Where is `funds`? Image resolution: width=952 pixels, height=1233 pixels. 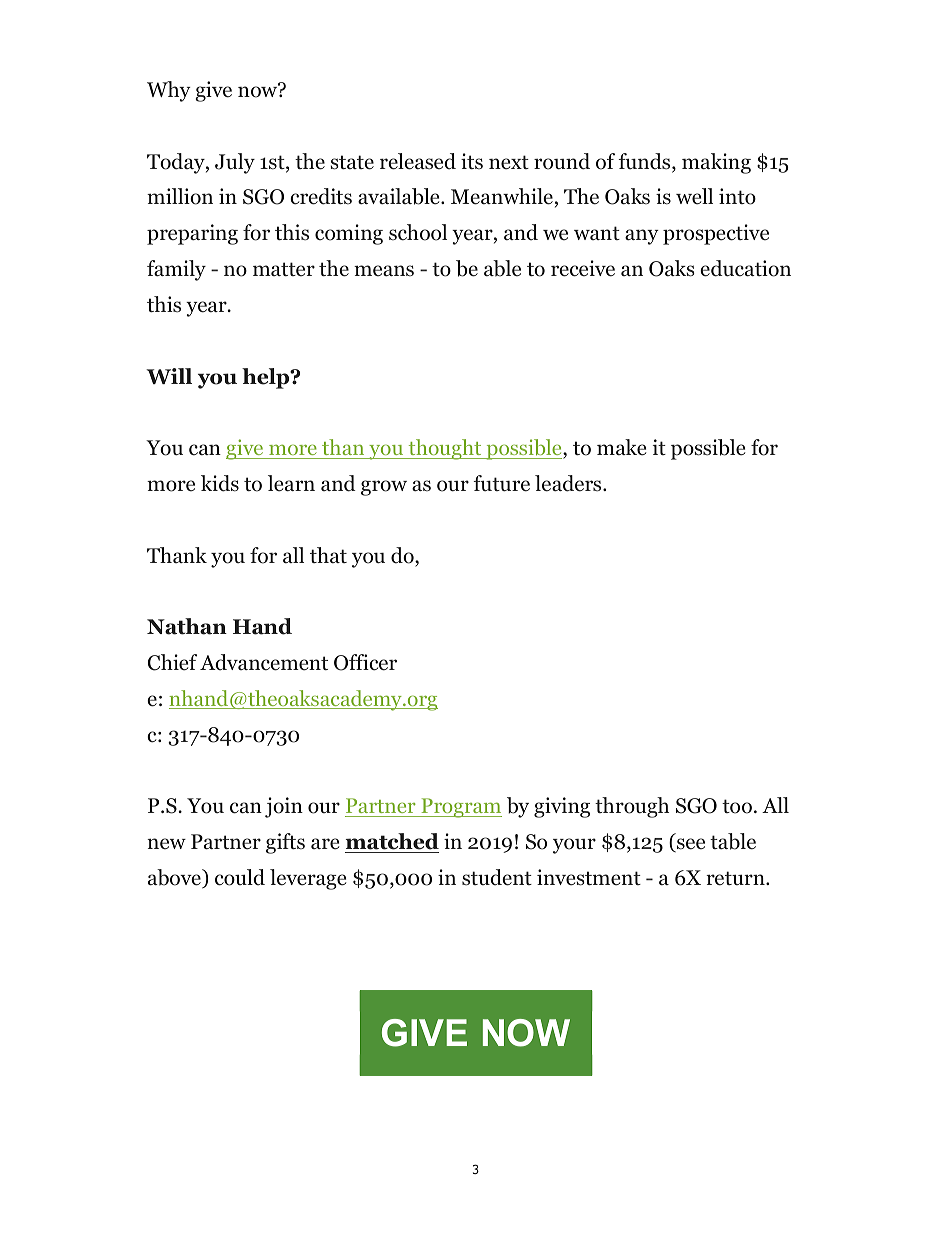 funds is located at coordinates (645, 162).
